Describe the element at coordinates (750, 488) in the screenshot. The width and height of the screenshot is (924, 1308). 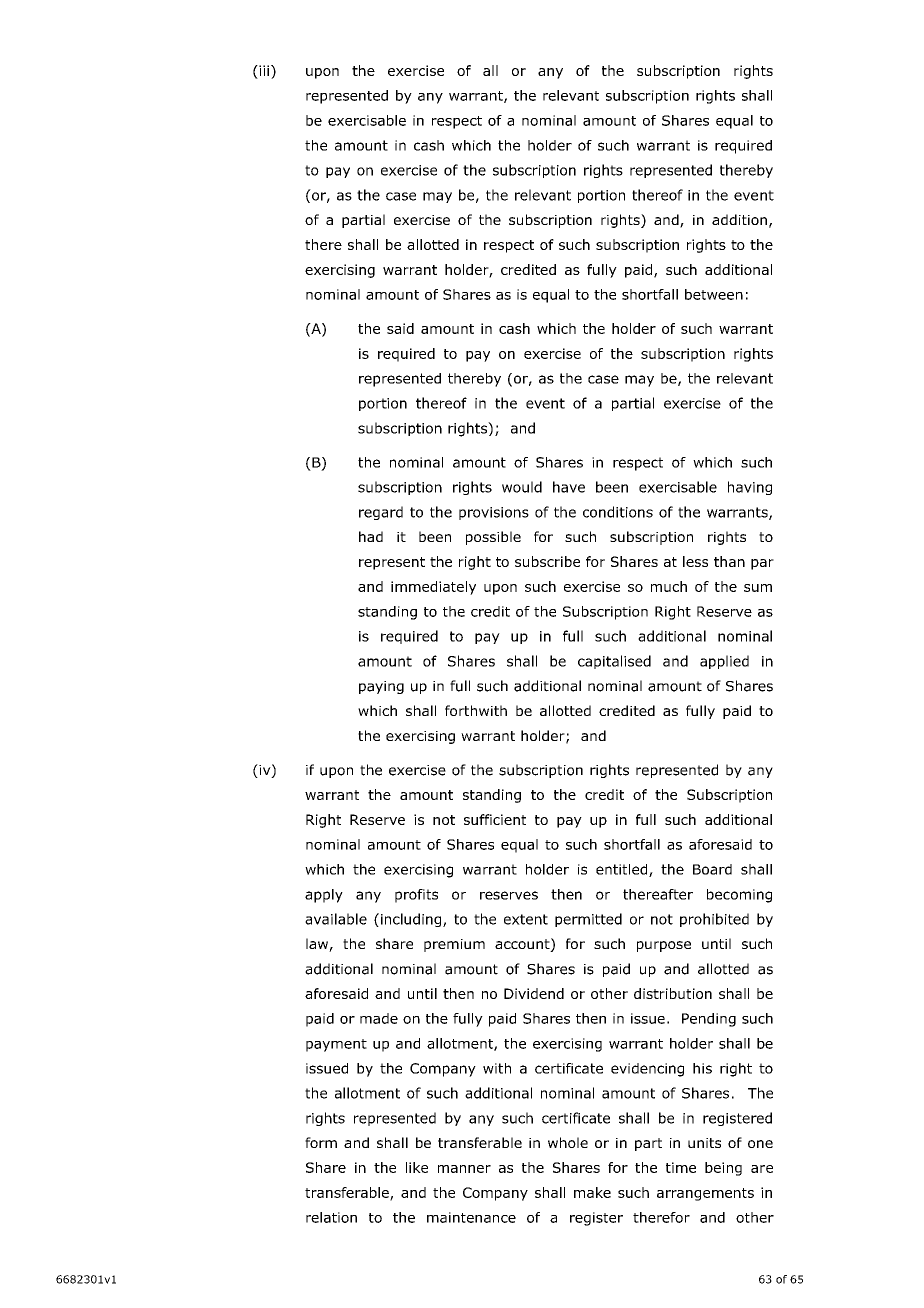
I see `having` at that location.
